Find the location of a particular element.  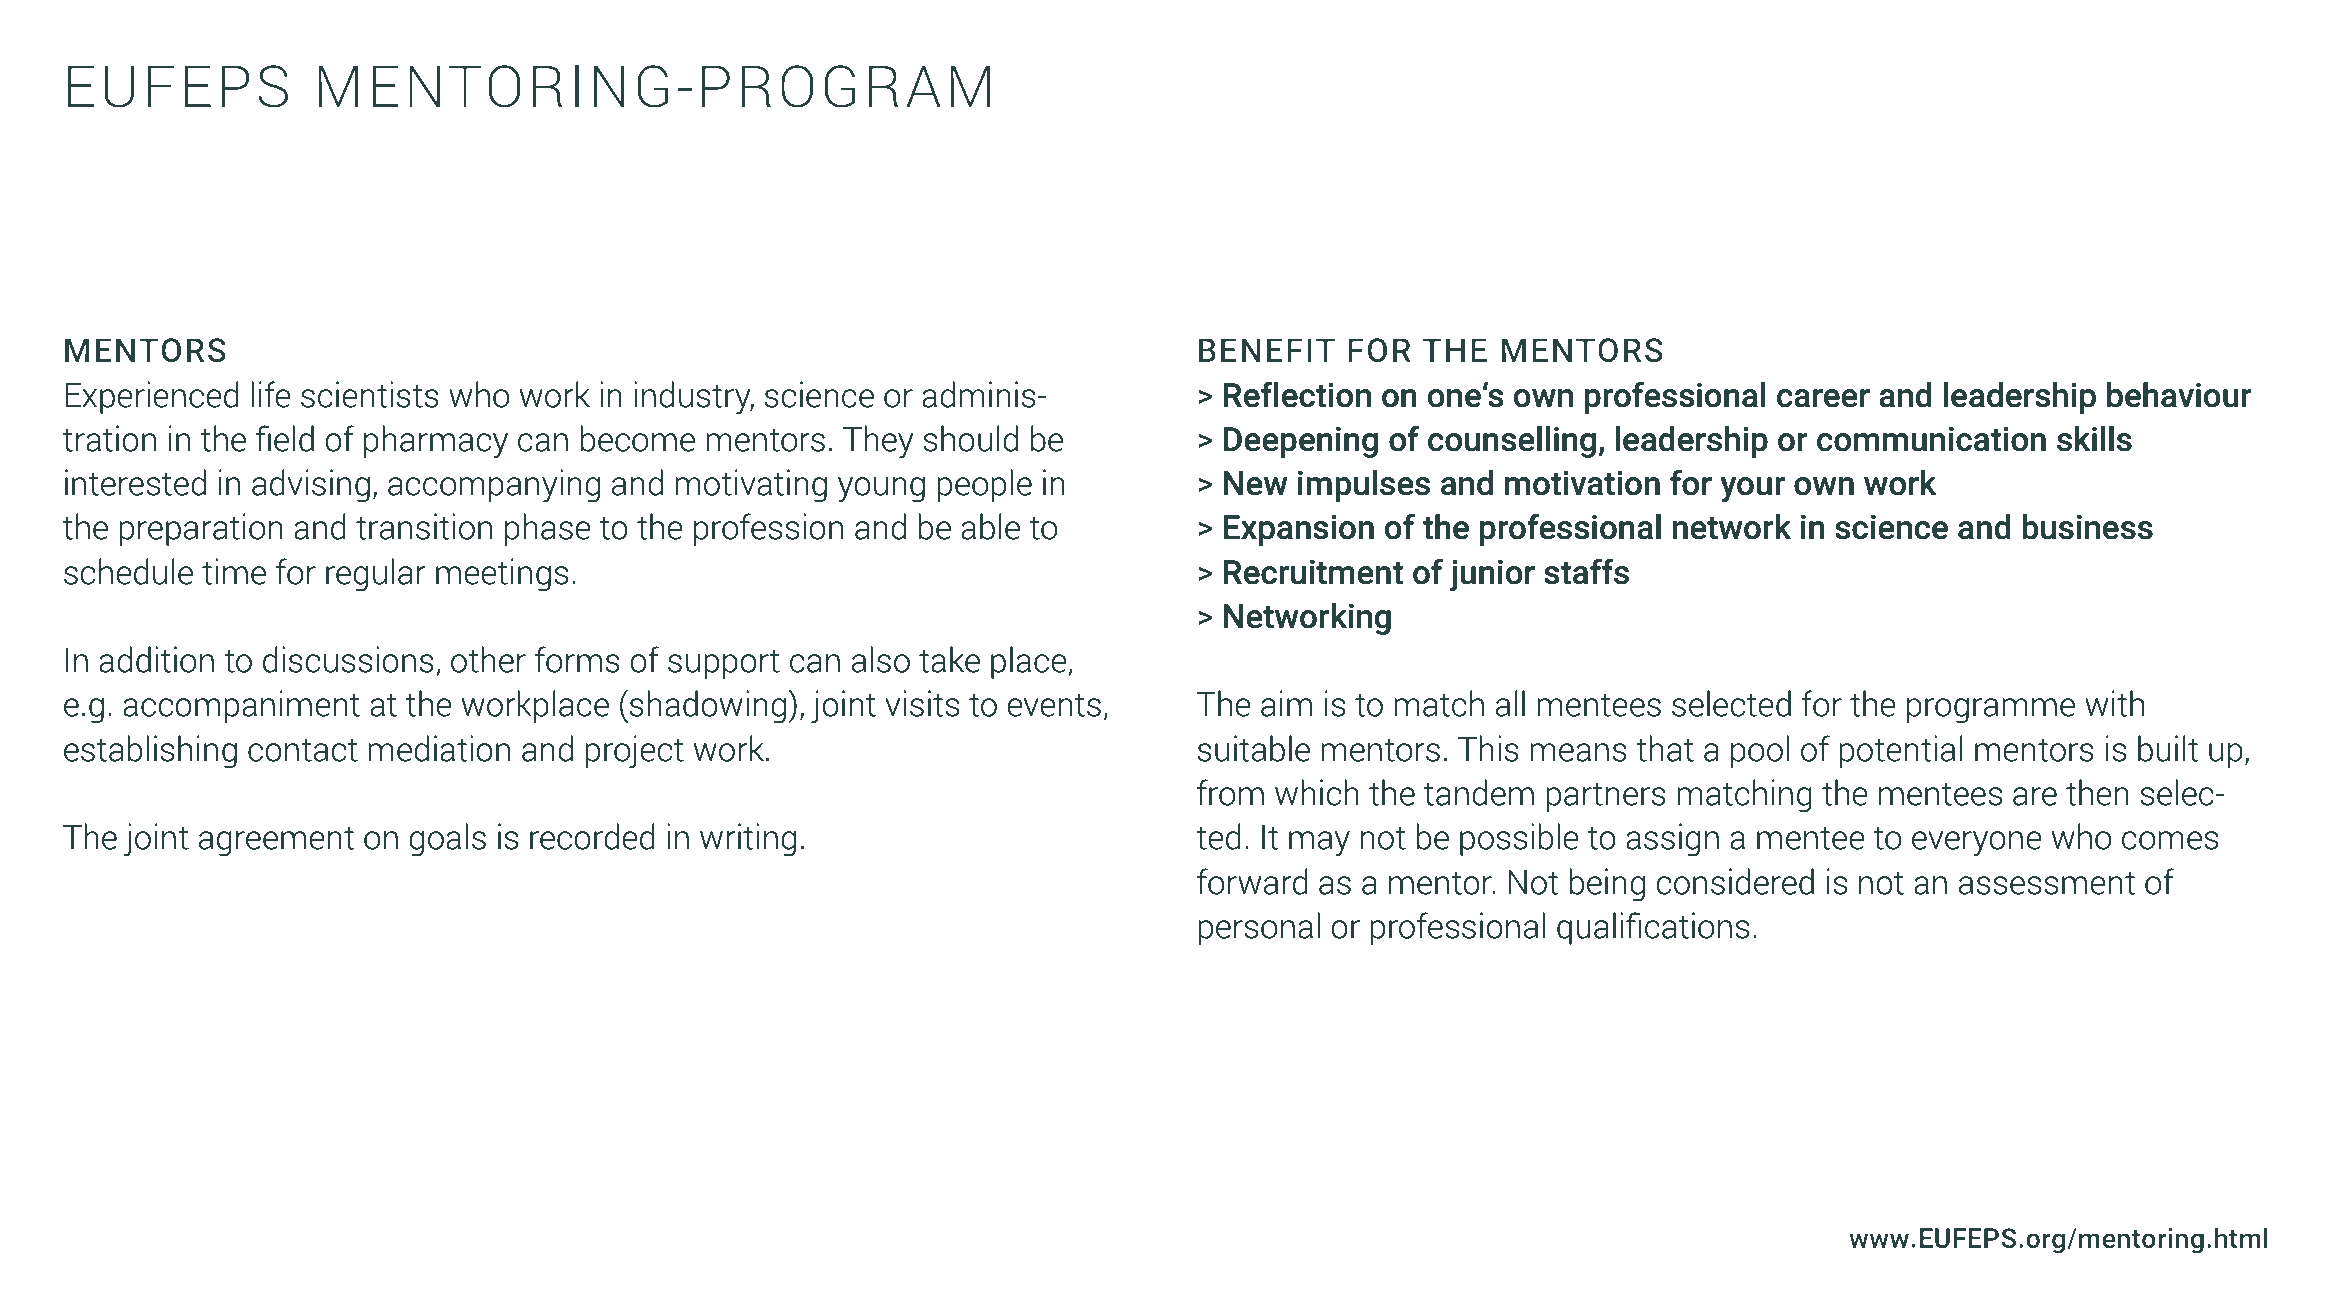

accompaniment is located at coordinates (241, 706).
